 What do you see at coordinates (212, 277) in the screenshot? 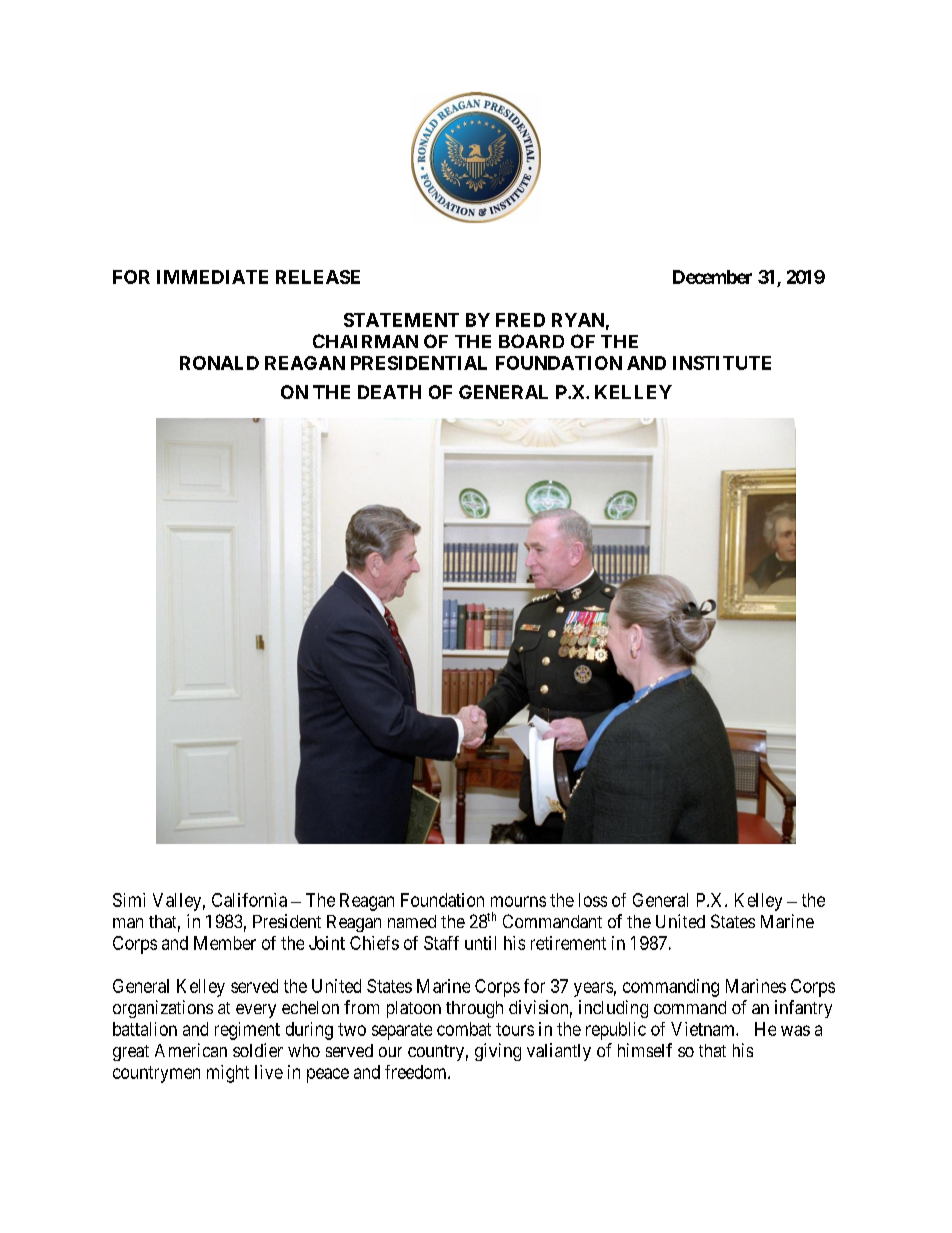
I see `IMMEDIATE` at bounding box center [212, 277].
